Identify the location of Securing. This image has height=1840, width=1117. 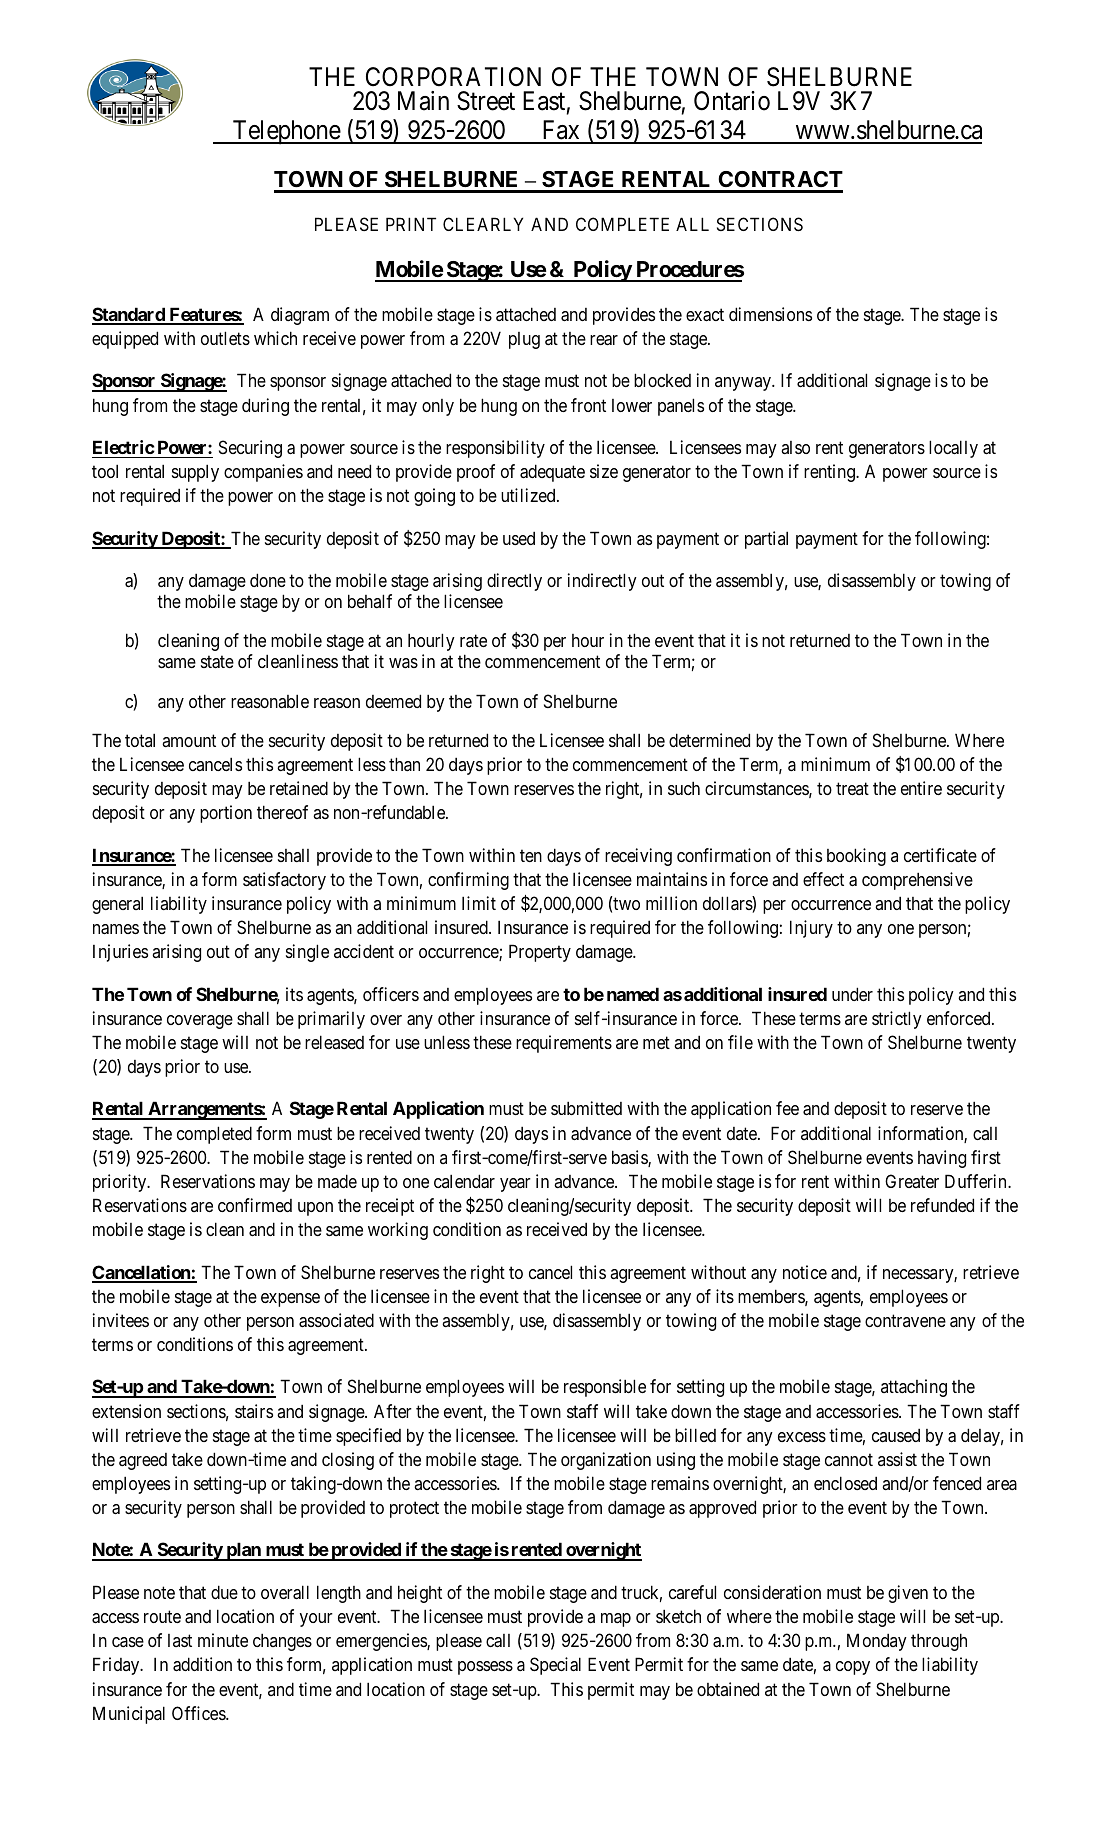
(250, 449).
